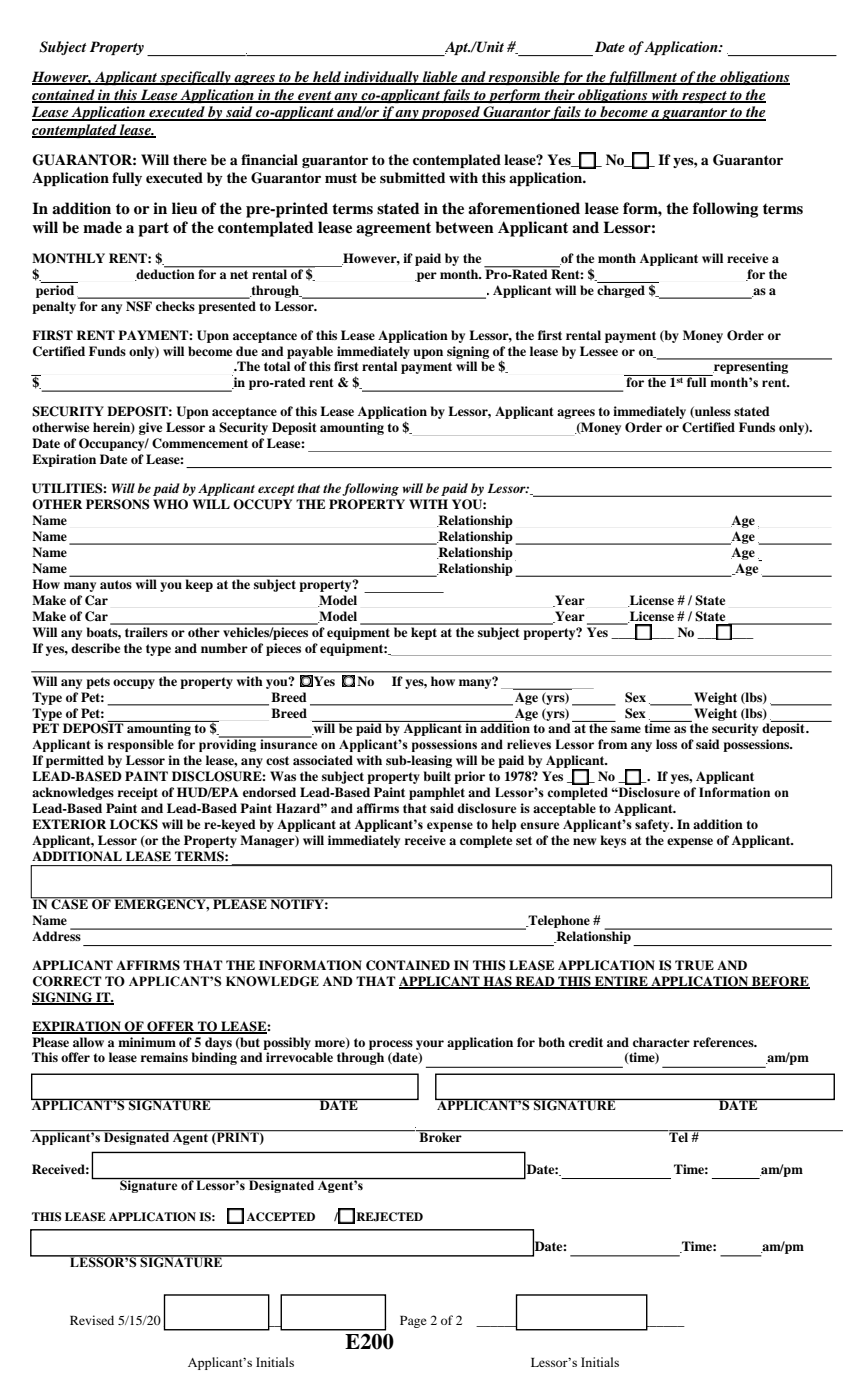  Describe the element at coordinates (450, 113) in the screenshot. I see `proposed` at that location.
